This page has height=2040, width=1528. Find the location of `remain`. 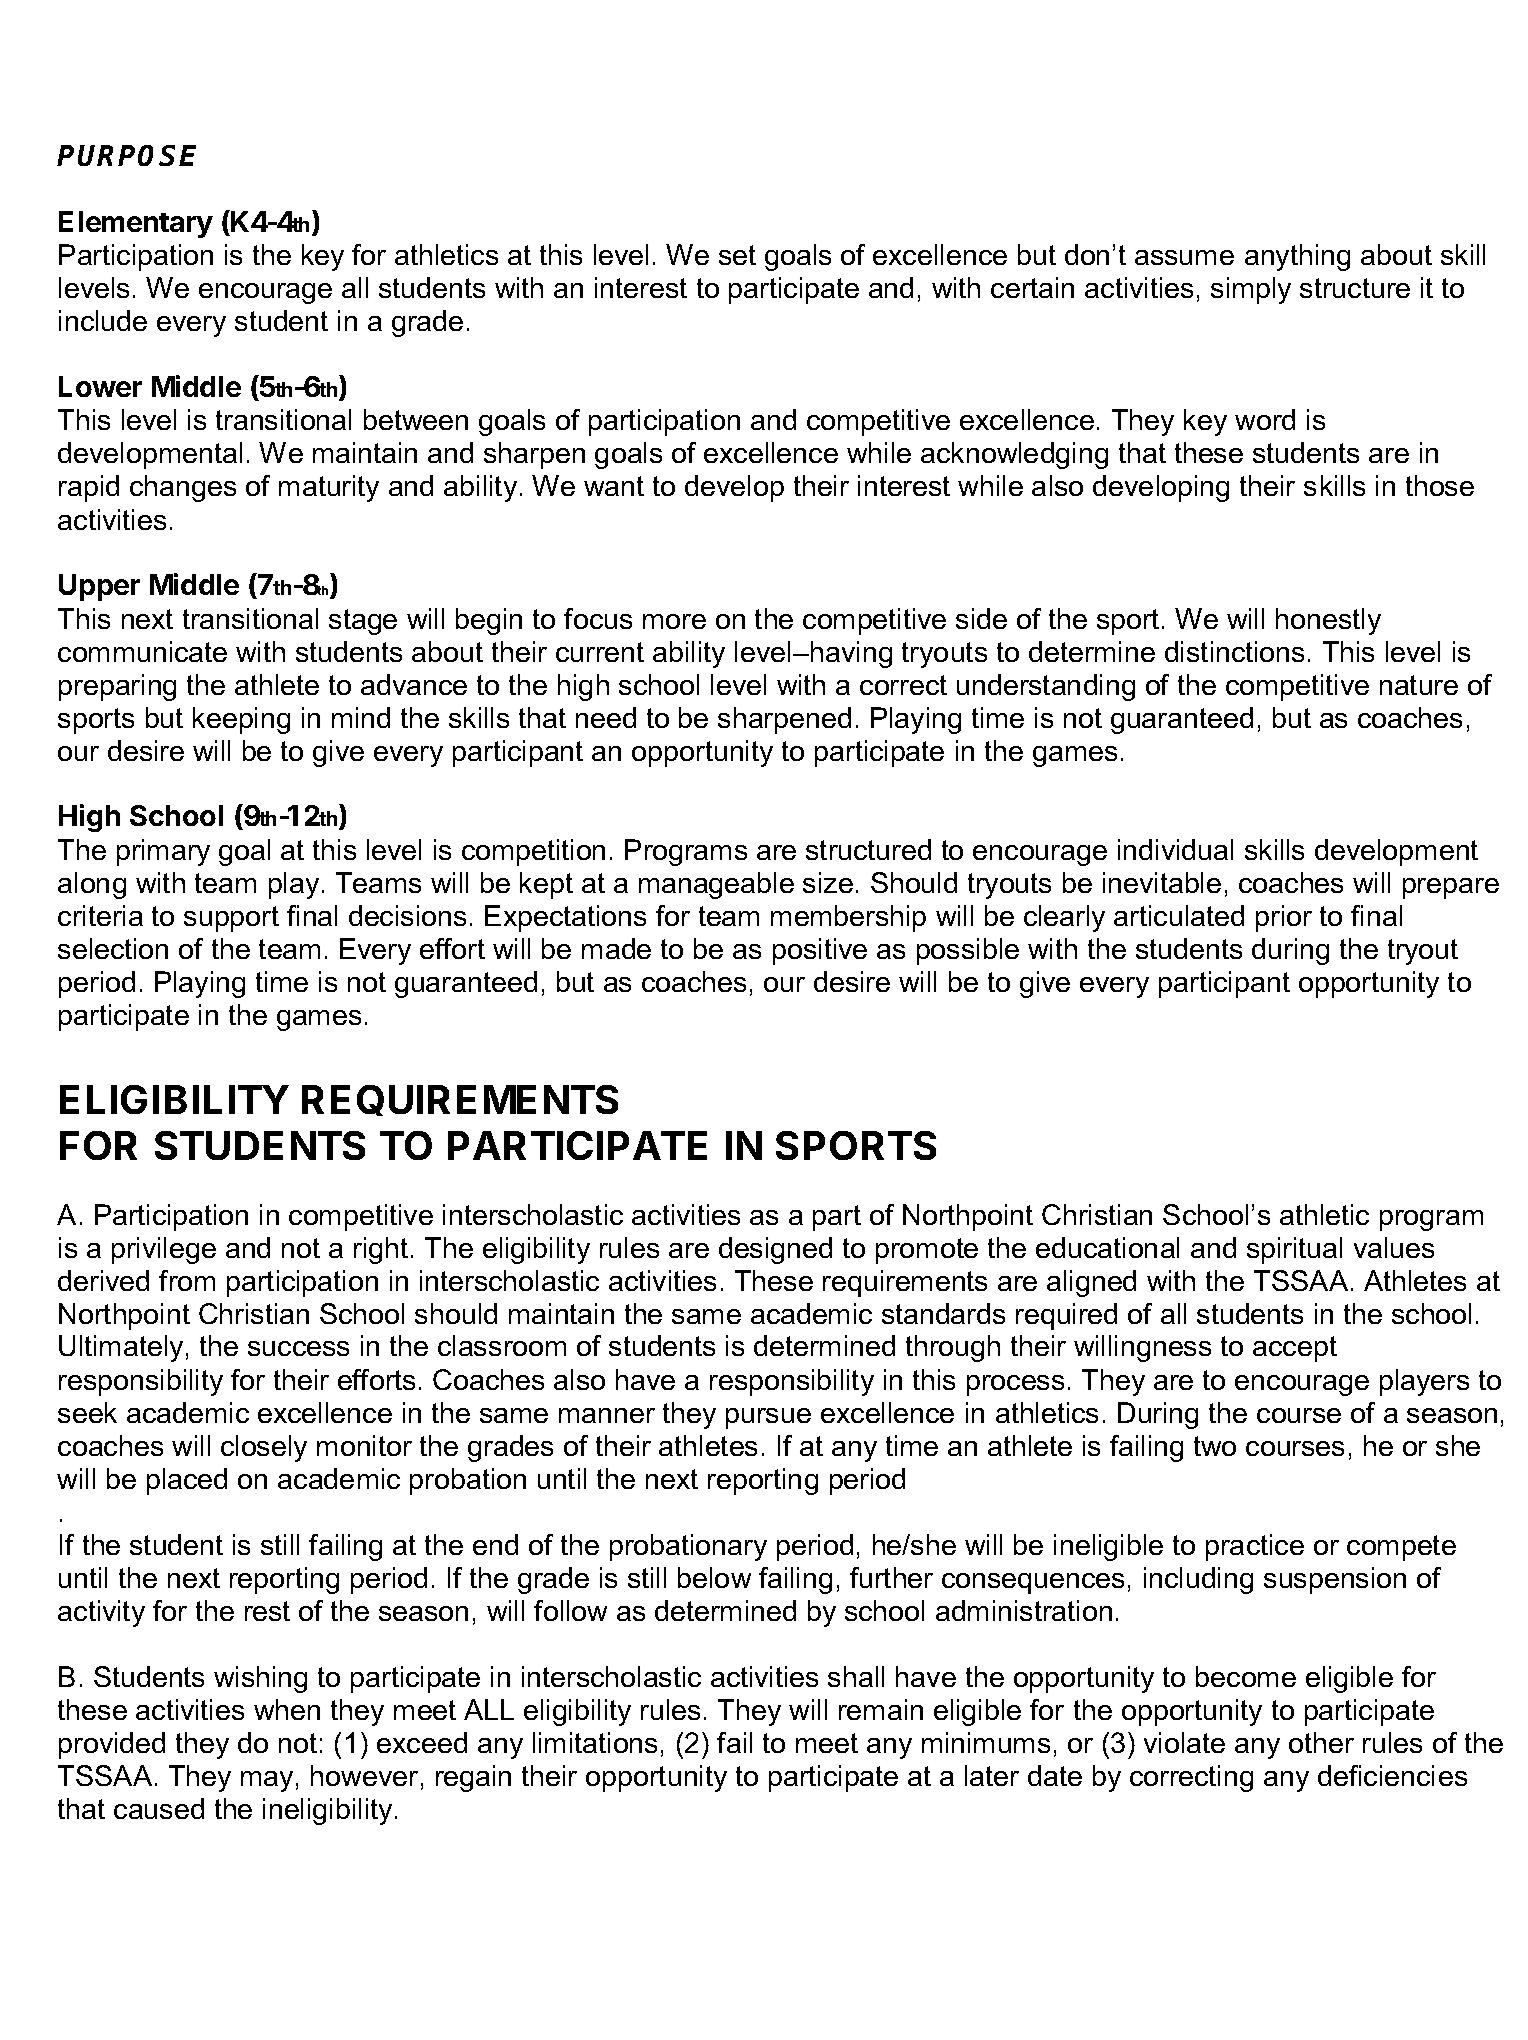

remain is located at coordinates (881, 1709).
